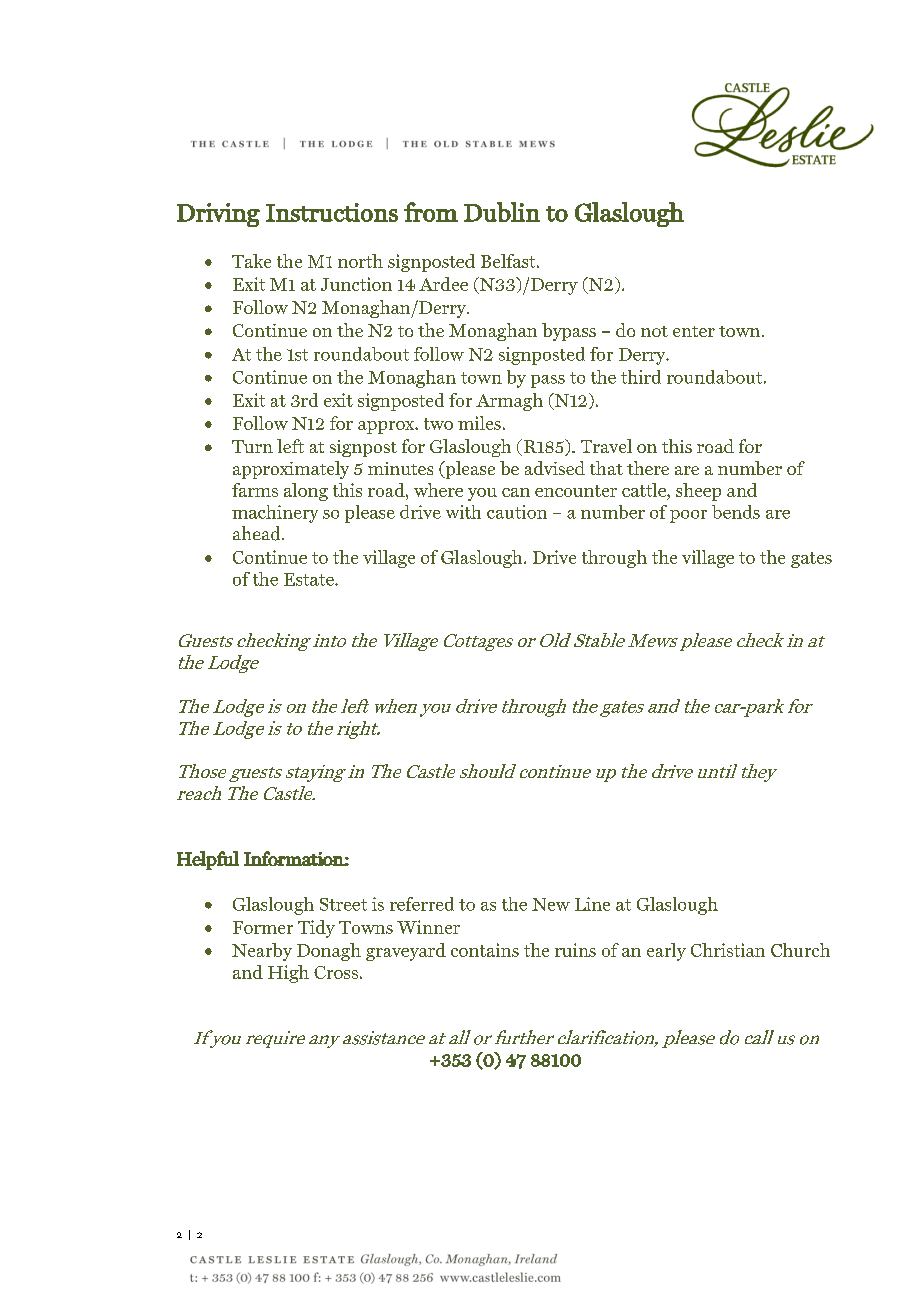 Image resolution: width=924 pixels, height=1308 pixels. Describe the element at coordinates (502, 212) in the screenshot. I see `Dublin` at that location.
